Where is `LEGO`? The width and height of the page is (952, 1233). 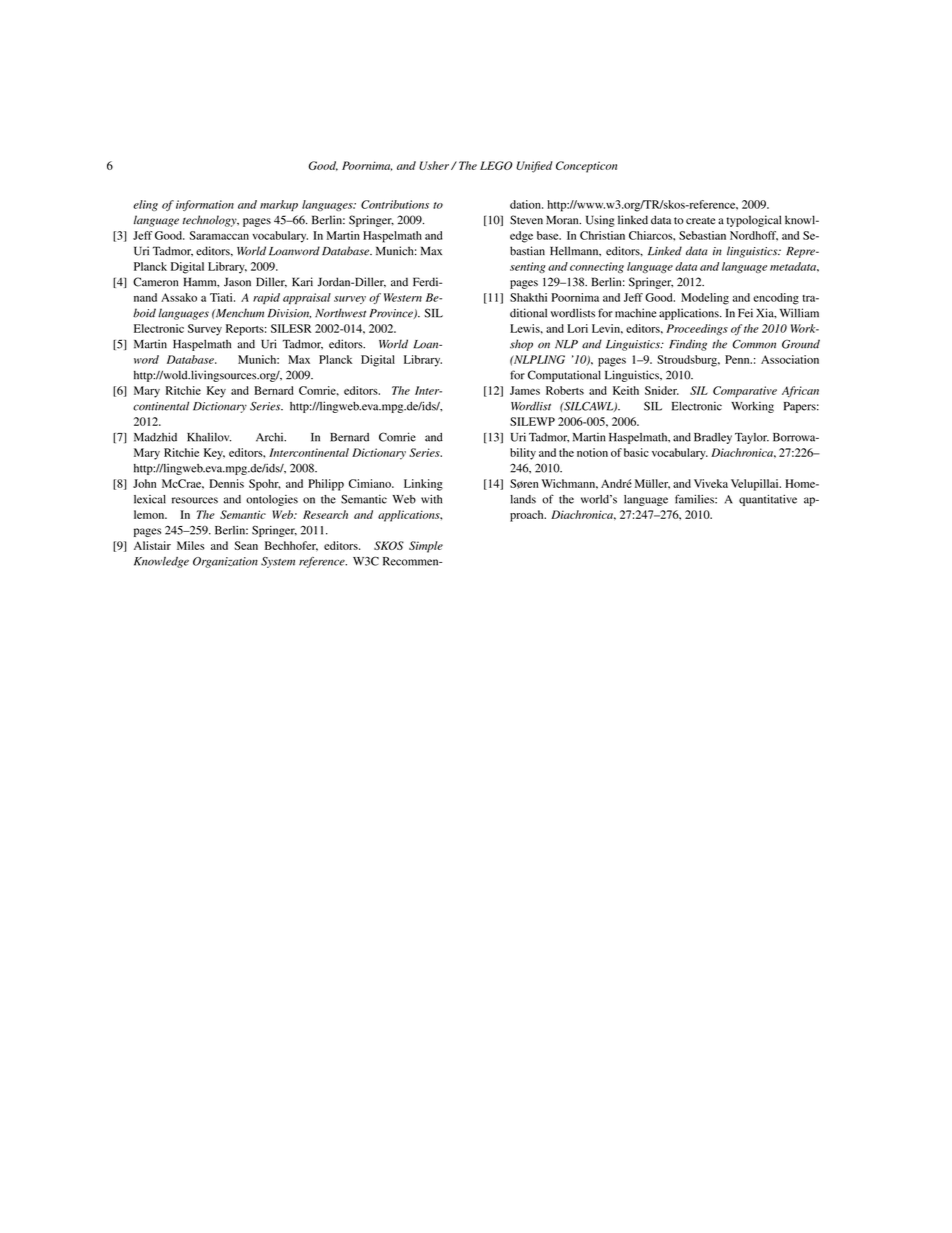
LEGO is located at coordinates (496, 165).
